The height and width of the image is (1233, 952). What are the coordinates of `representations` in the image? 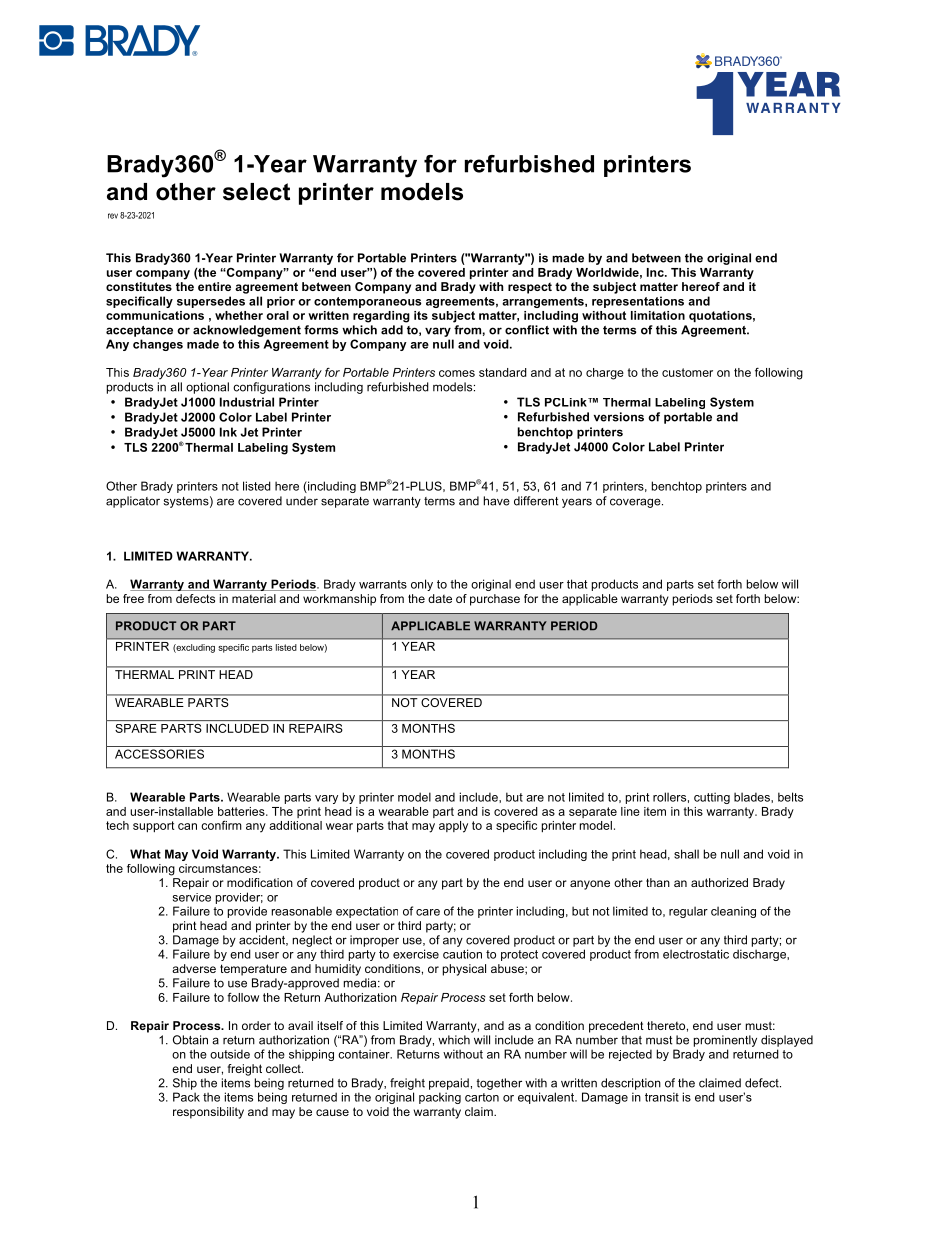 It's located at (638, 302).
